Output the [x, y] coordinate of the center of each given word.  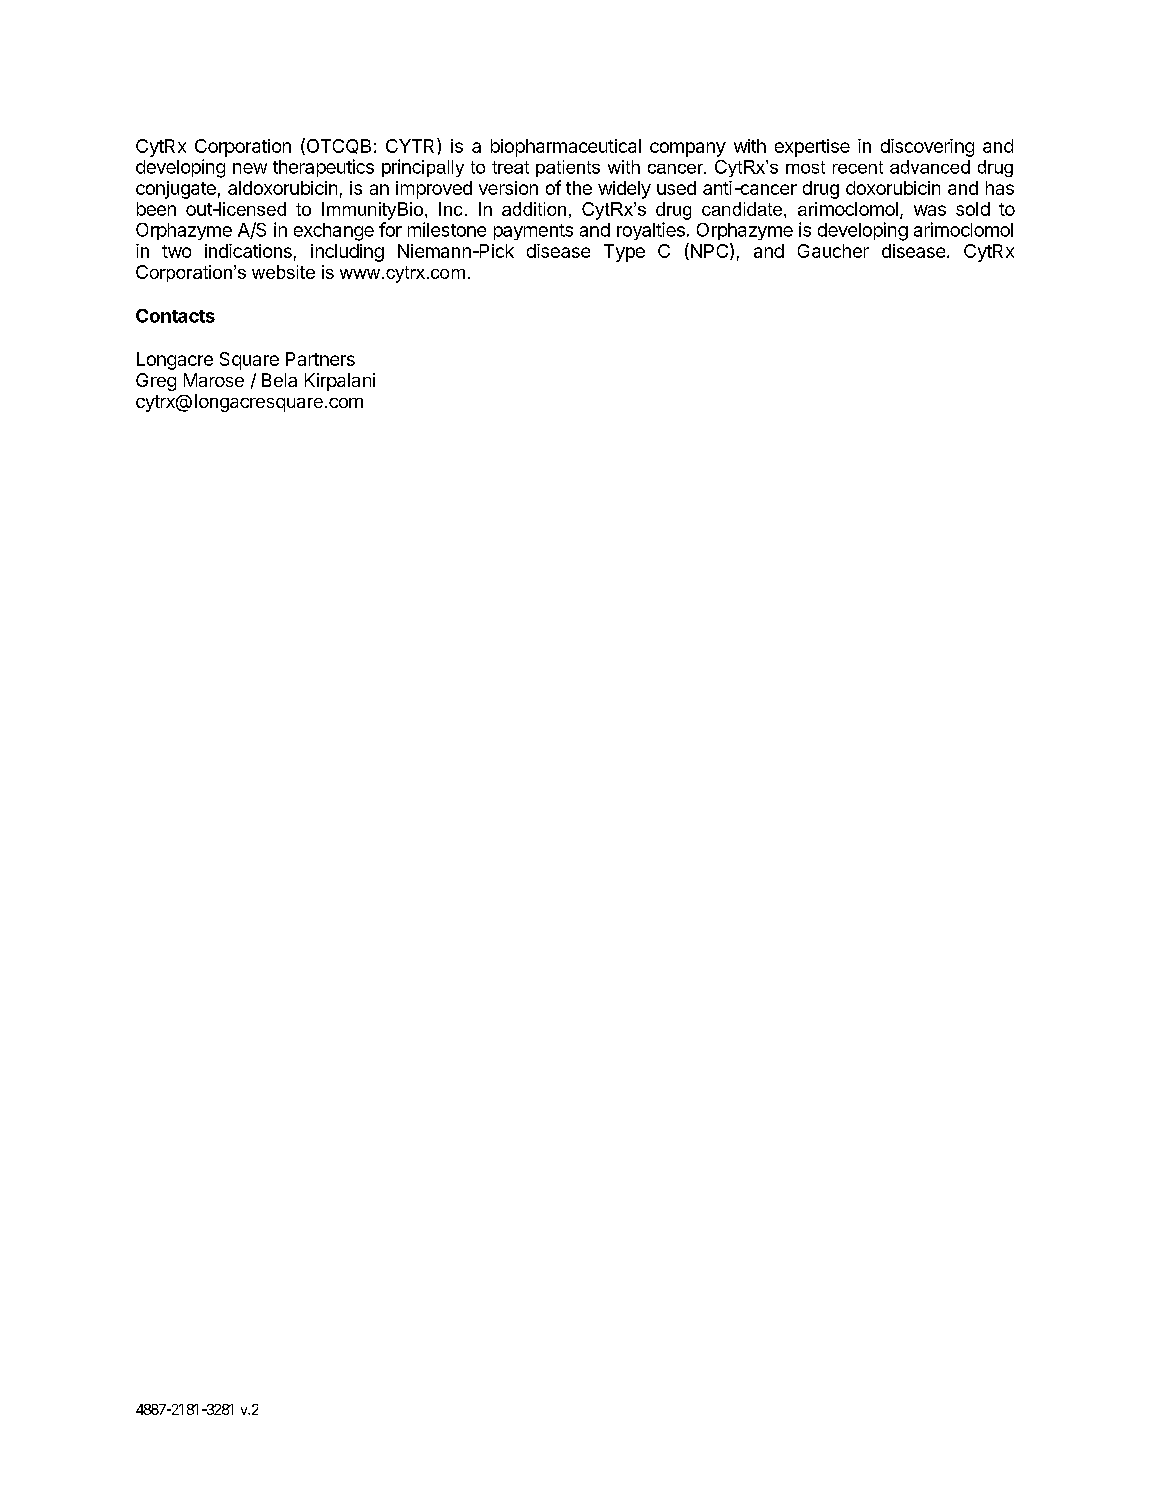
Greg [156, 382]
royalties [651, 231]
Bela [279, 380]
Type [624, 253]
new [250, 168]
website [283, 272]
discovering [927, 148]
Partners [320, 359]
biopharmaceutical [566, 148]
